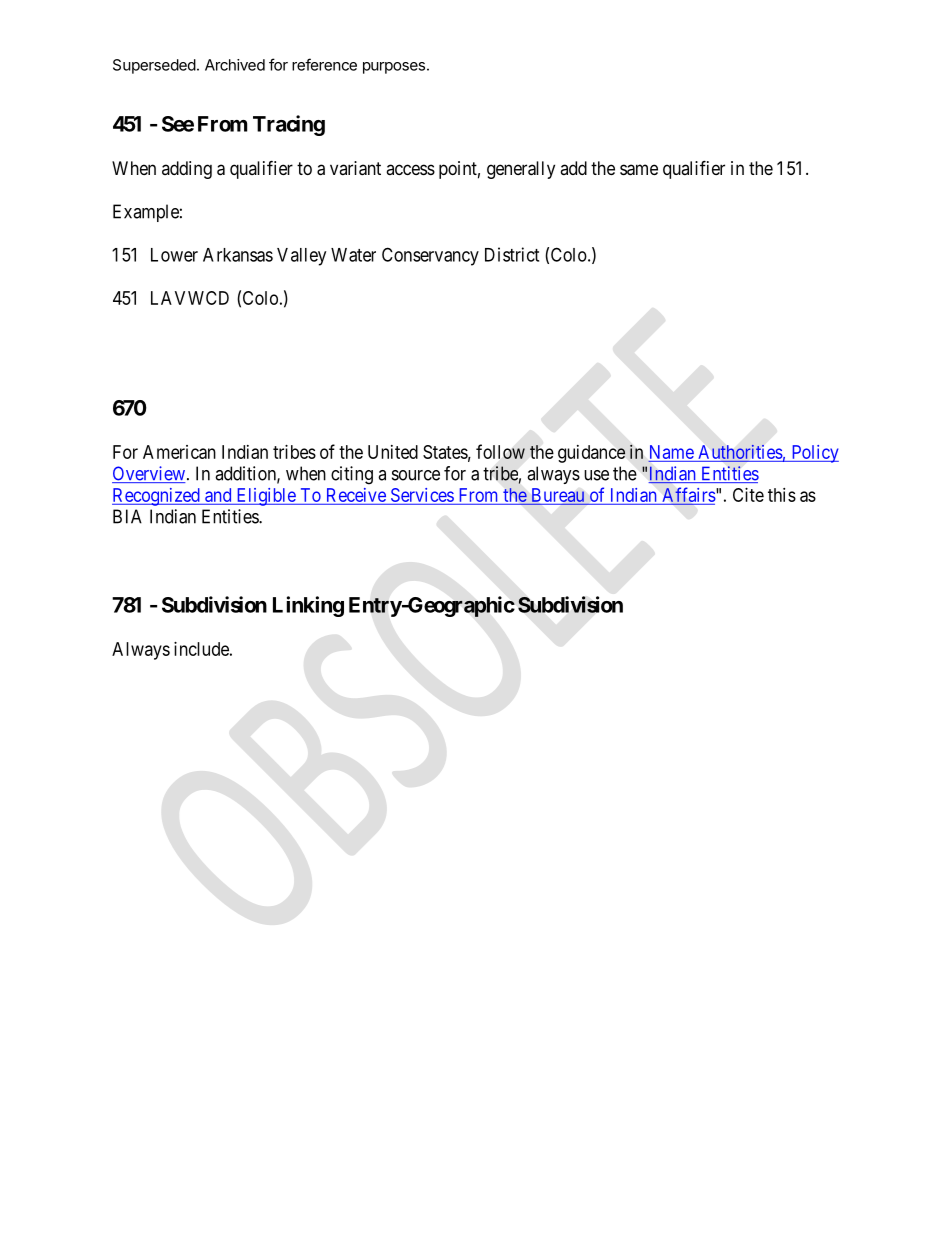 This page has height=1233, width=952. Describe the element at coordinates (500, 451) in the page. I see `follow` at that location.
